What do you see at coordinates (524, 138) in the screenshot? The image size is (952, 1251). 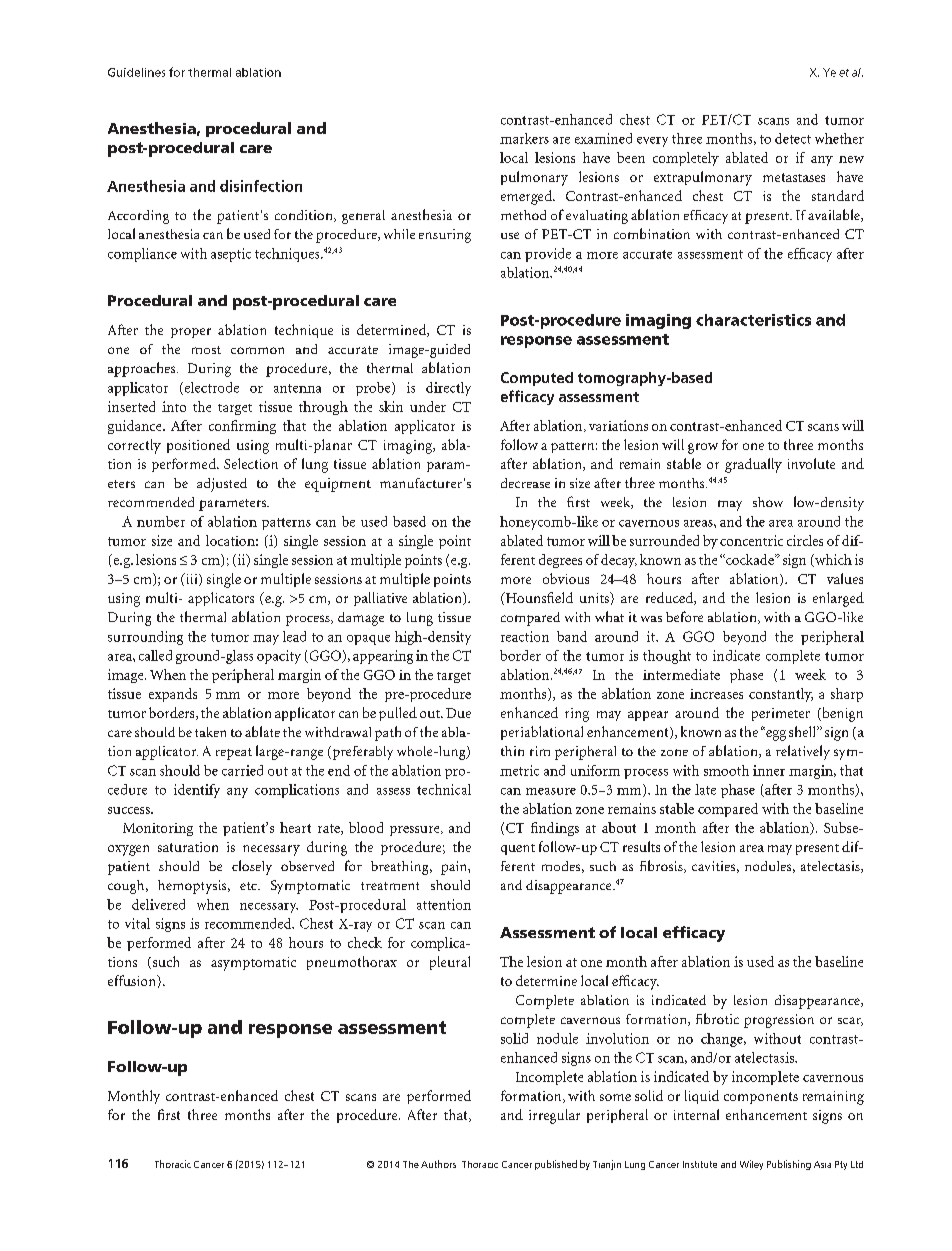 I see `markers` at bounding box center [524, 138].
